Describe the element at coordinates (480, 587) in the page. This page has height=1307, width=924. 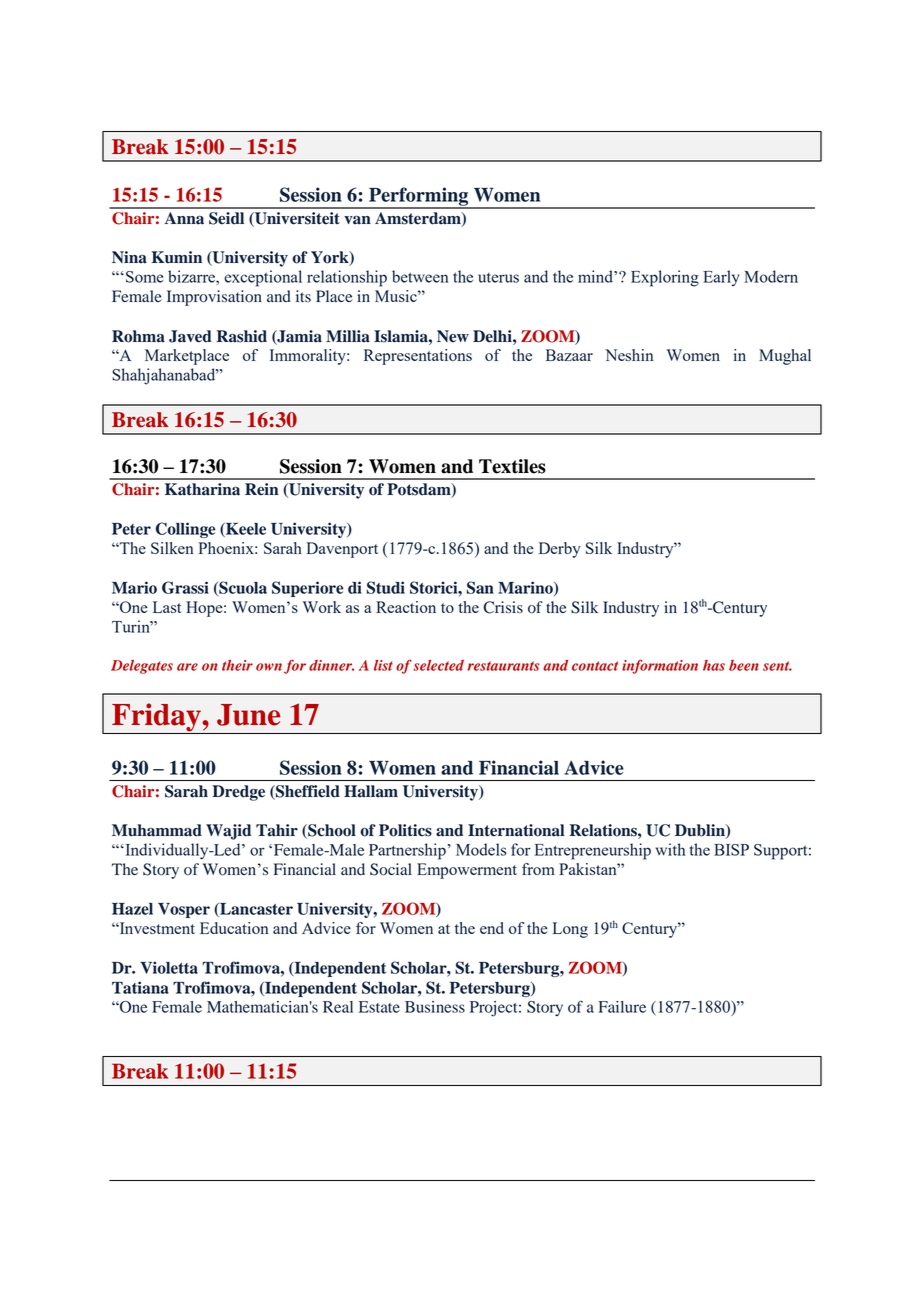
I see `San` at that location.
